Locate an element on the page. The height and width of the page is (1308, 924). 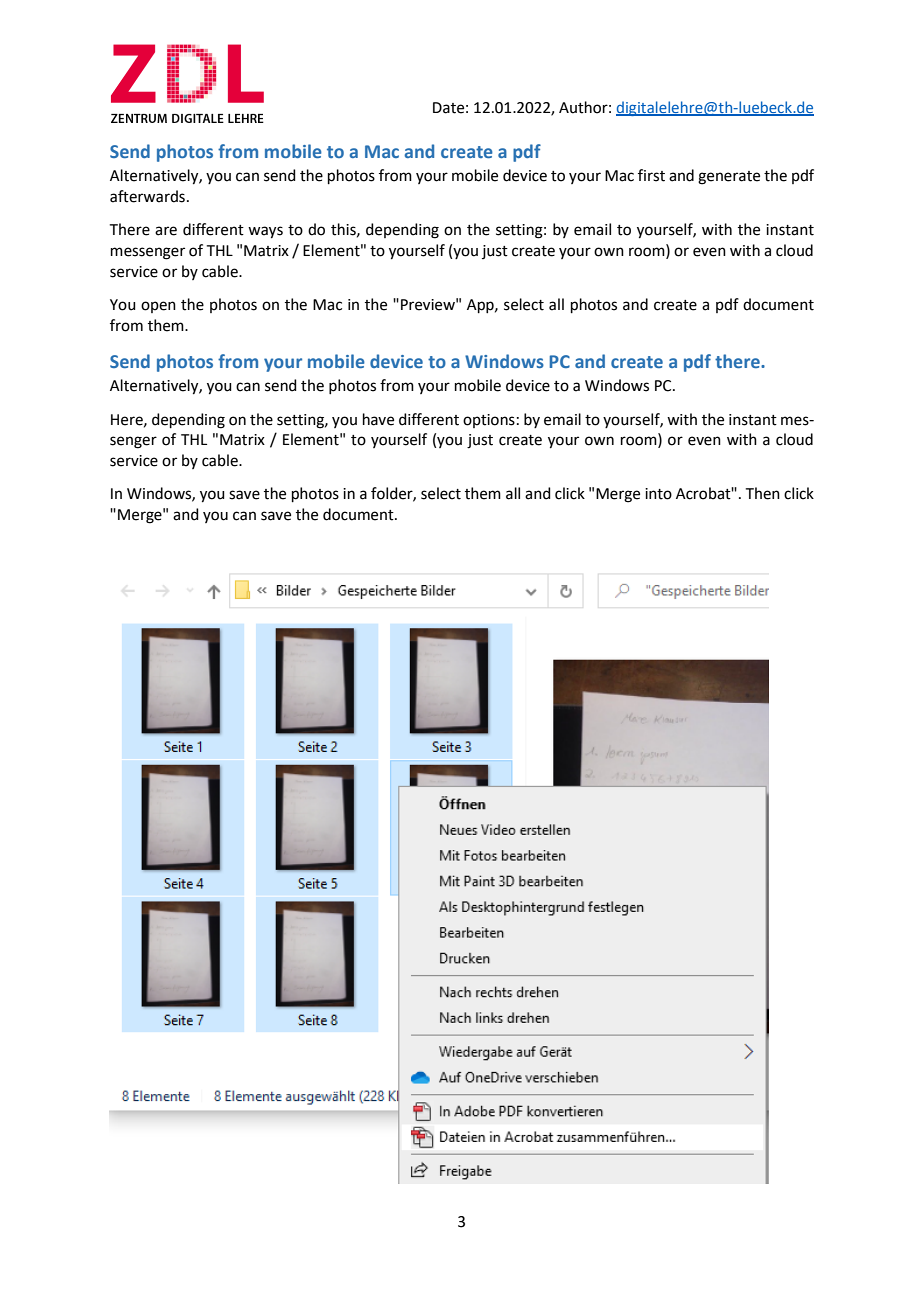
first is located at coordinates (651, 175).
